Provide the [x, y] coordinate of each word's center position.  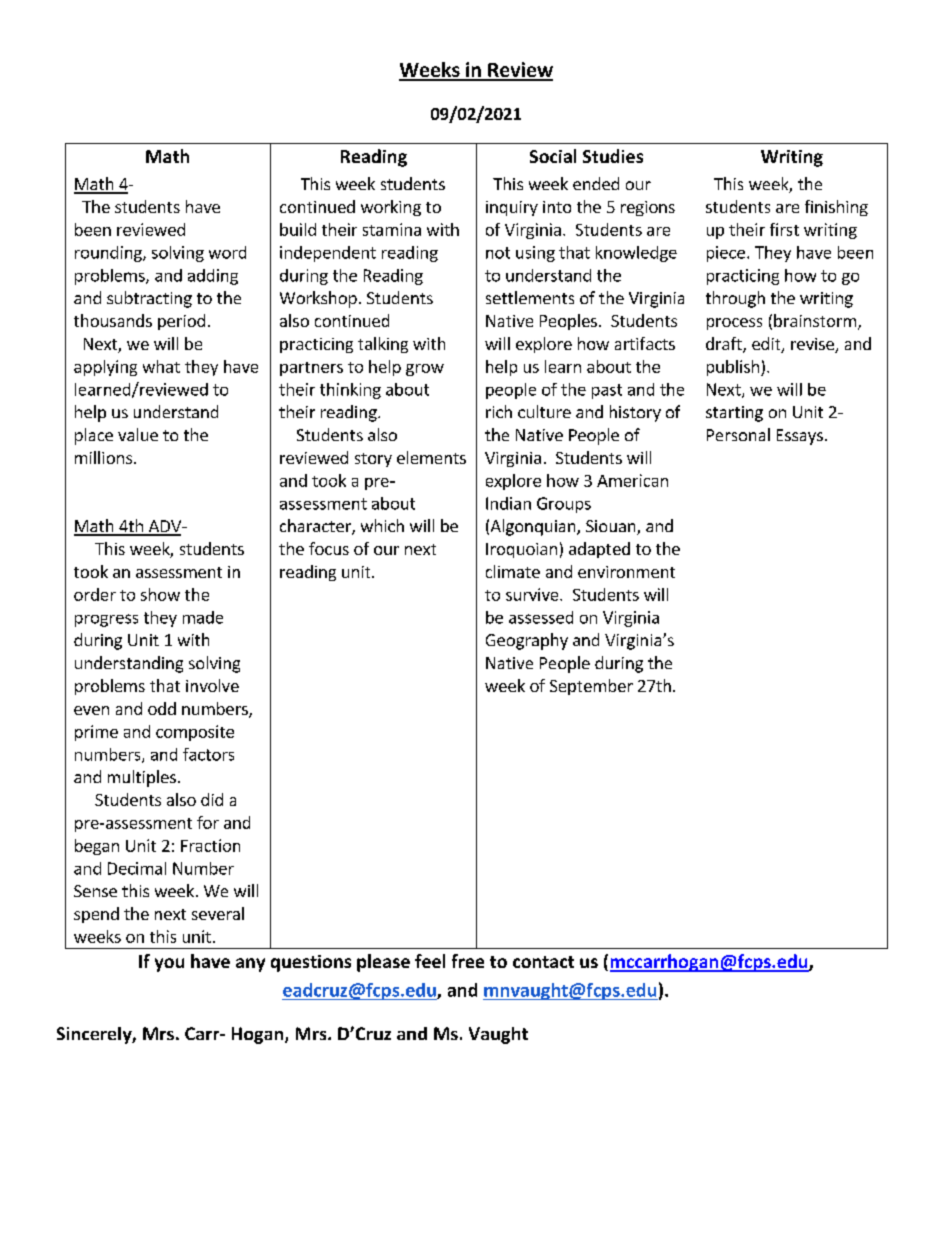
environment [626, 572]
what [161, 366]
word [227, 252]
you [169, 965]
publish [733, 368]
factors [208, 754]
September [591, 687]
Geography [527, 641]
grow [425, 370]
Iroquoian [521, 550]
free [468, 961]
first [784, 229]
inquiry [512, 208]
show [160, 594]
